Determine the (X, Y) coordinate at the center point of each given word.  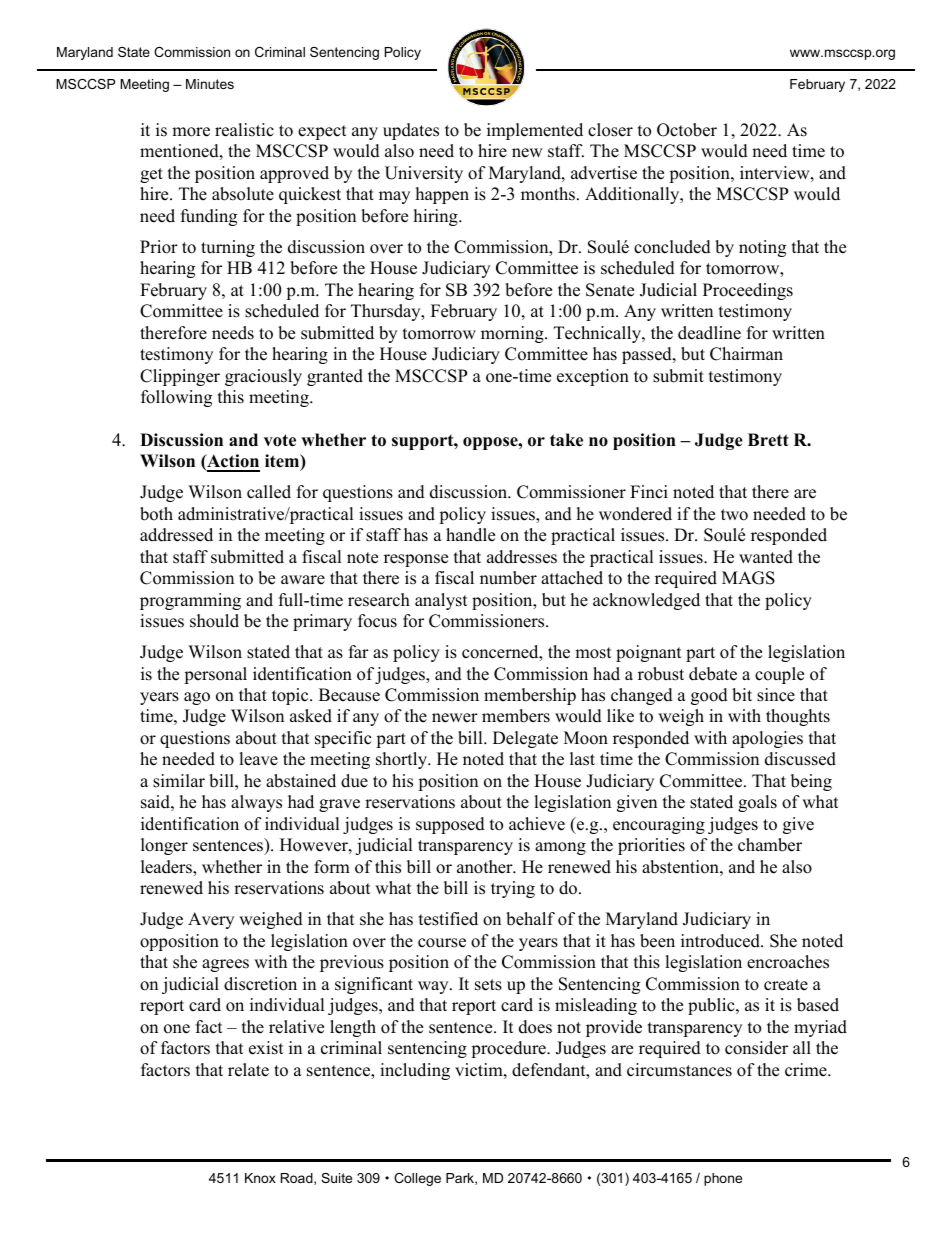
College (417, 1179)
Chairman (746, 354)
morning (513, 334)
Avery (211, 920)
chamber (770, 845)
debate (713, 674)
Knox (260, 1178)
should (214, 621)
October (687, 130)
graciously (263, 377)
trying (513, 889)
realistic (244, 130)
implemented (535, 131)
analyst (441, 601)
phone (723, 1179)
